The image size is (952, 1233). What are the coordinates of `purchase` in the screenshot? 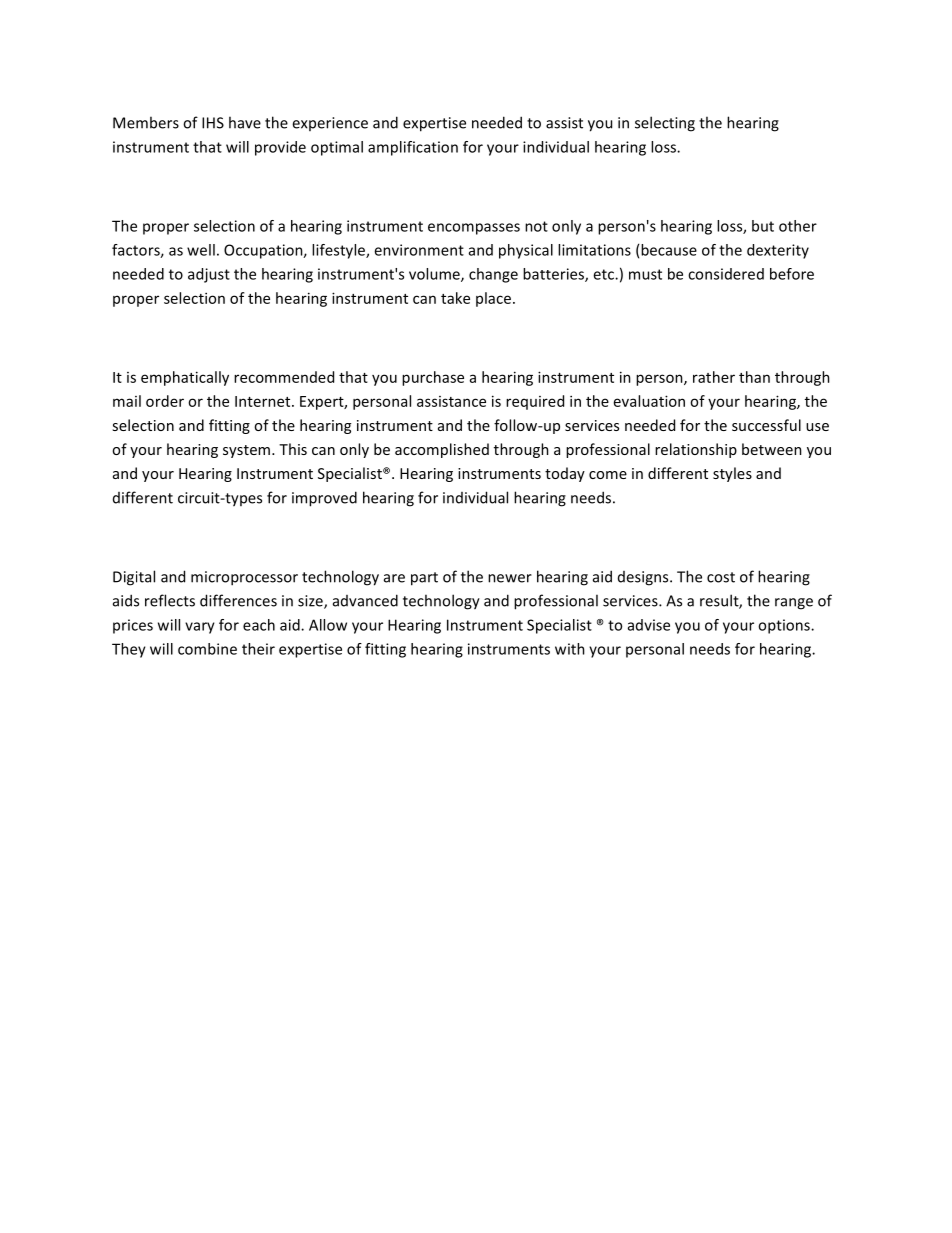 It's located at (433, 378).
